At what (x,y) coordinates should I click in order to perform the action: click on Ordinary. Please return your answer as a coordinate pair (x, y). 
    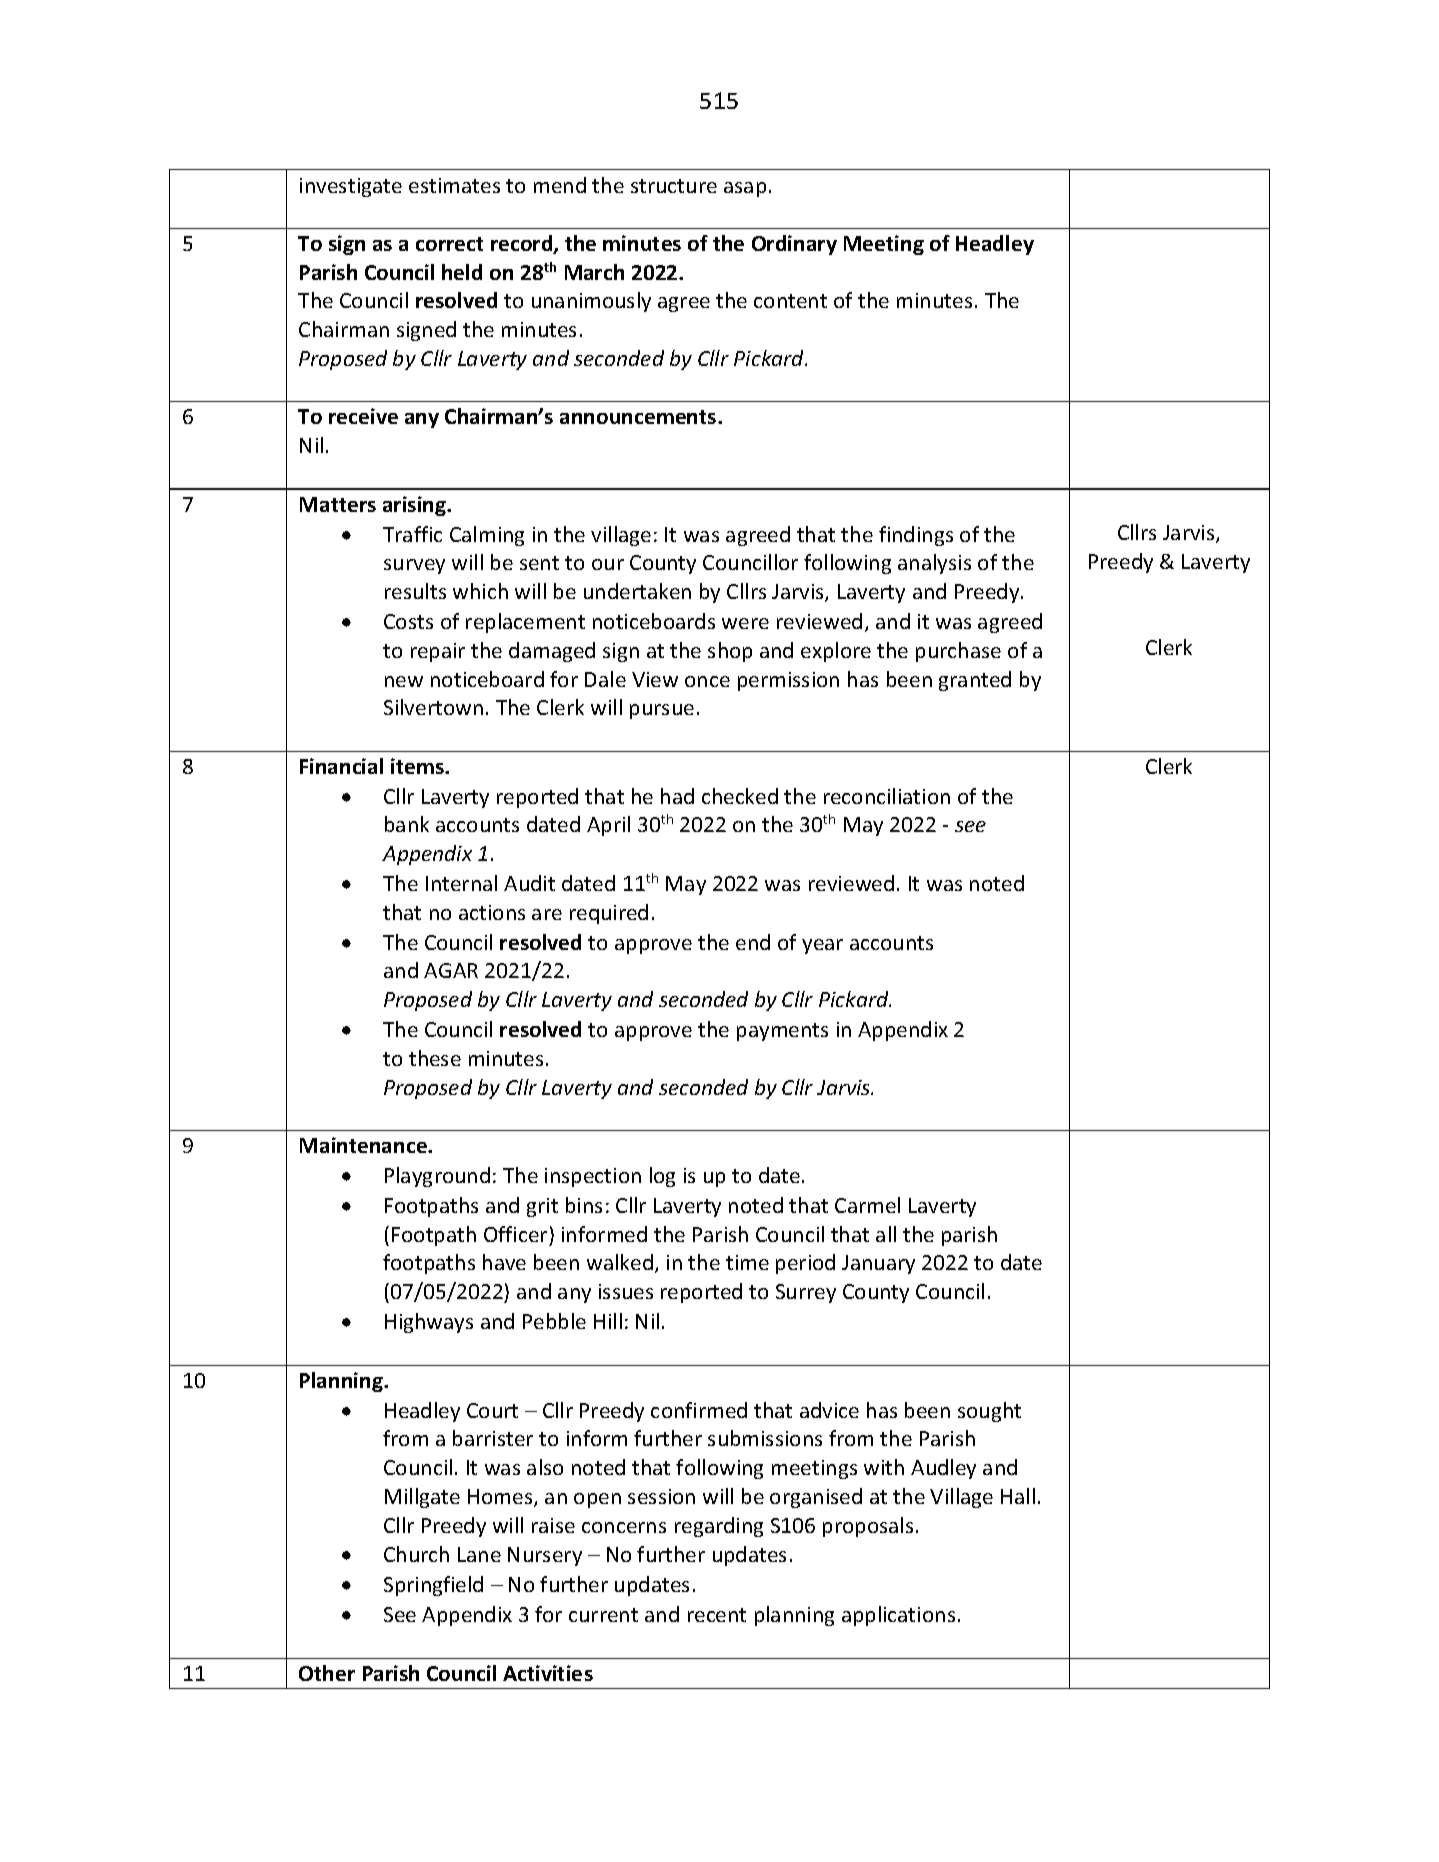
    Looking at the image, I should click on (794, 245).
